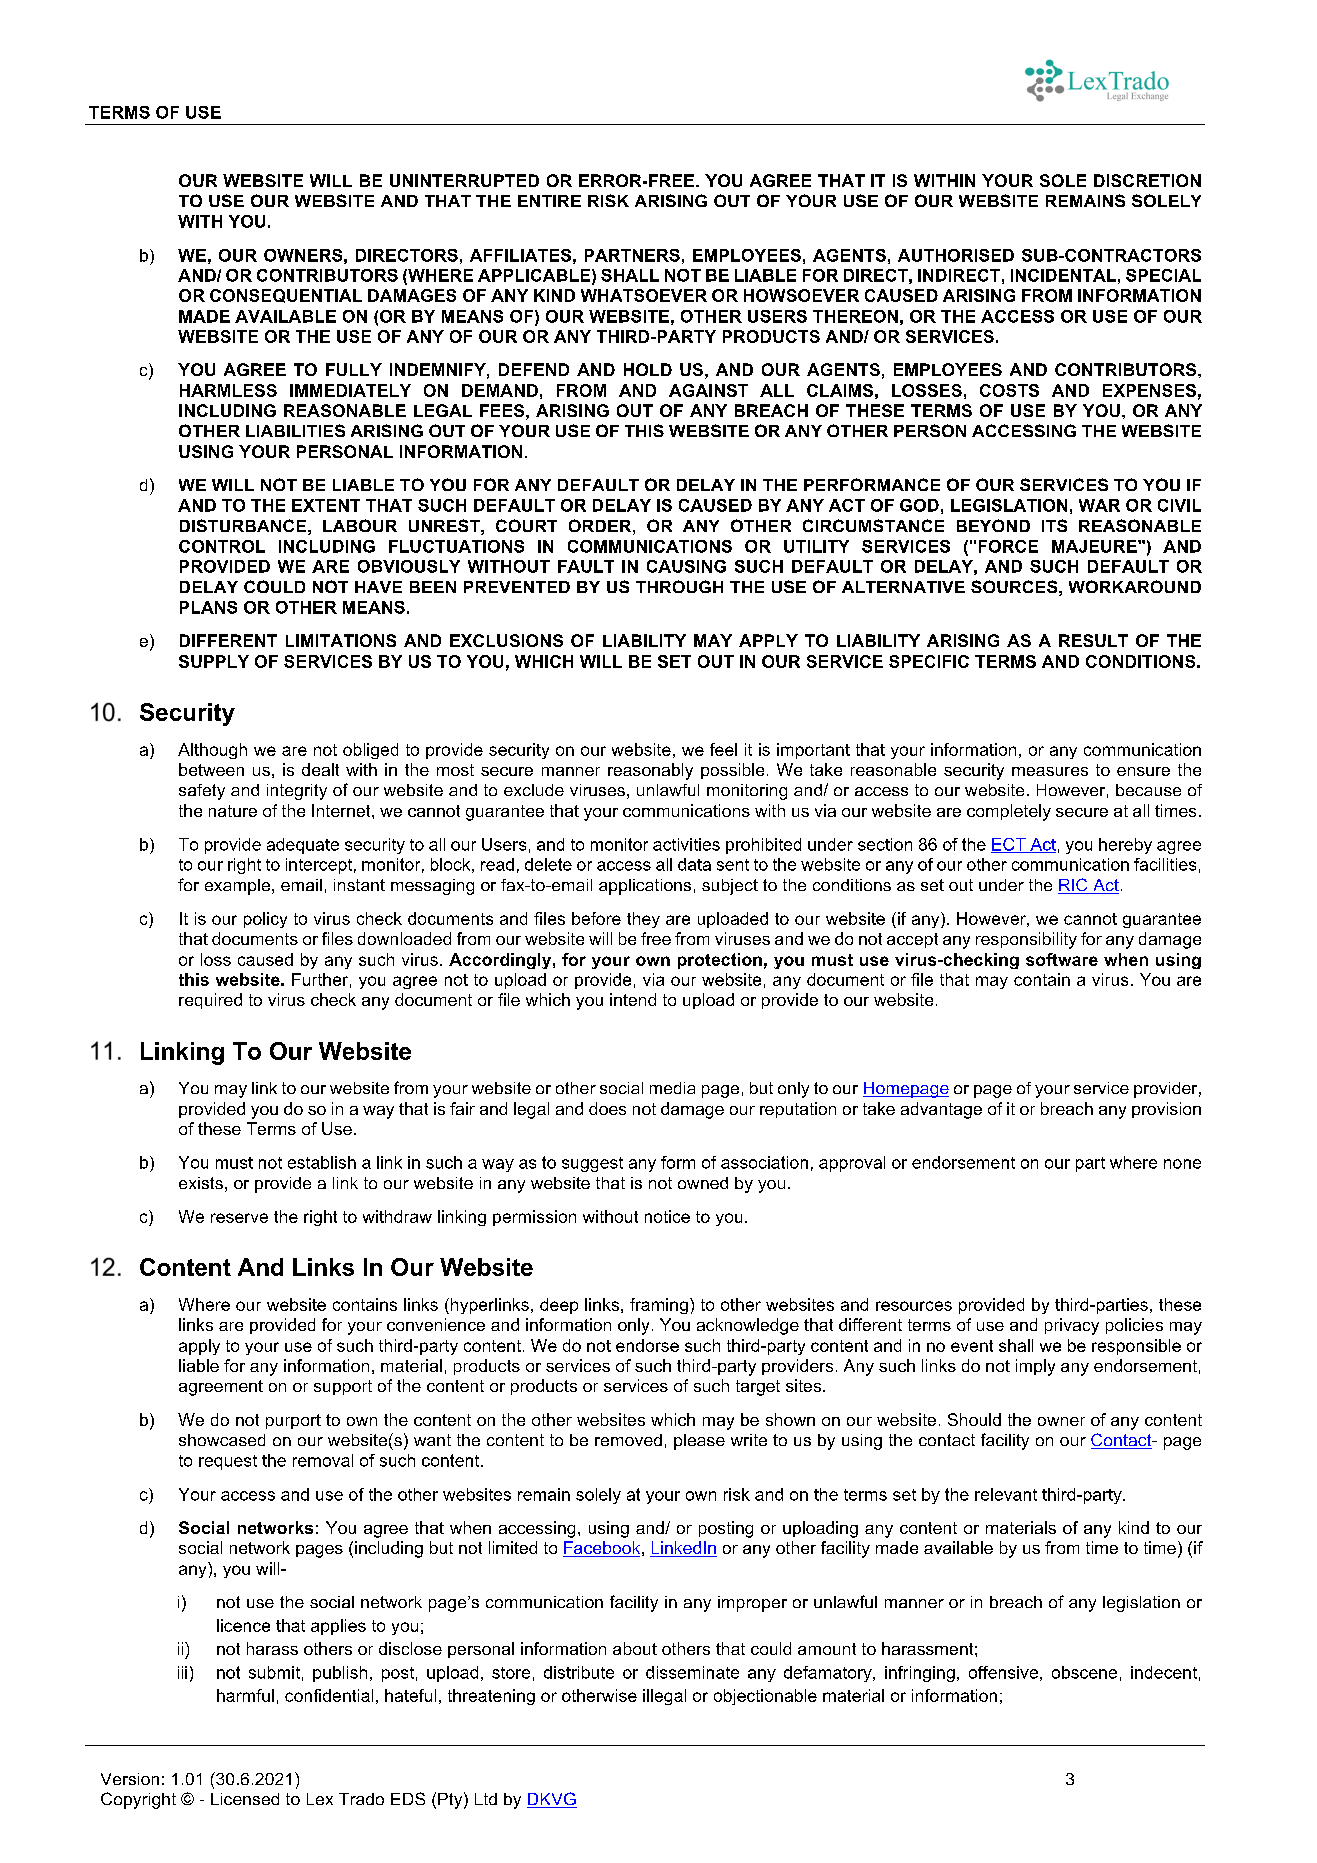  I want to click on CONSEQUENTIAL, so click(286, 296).
